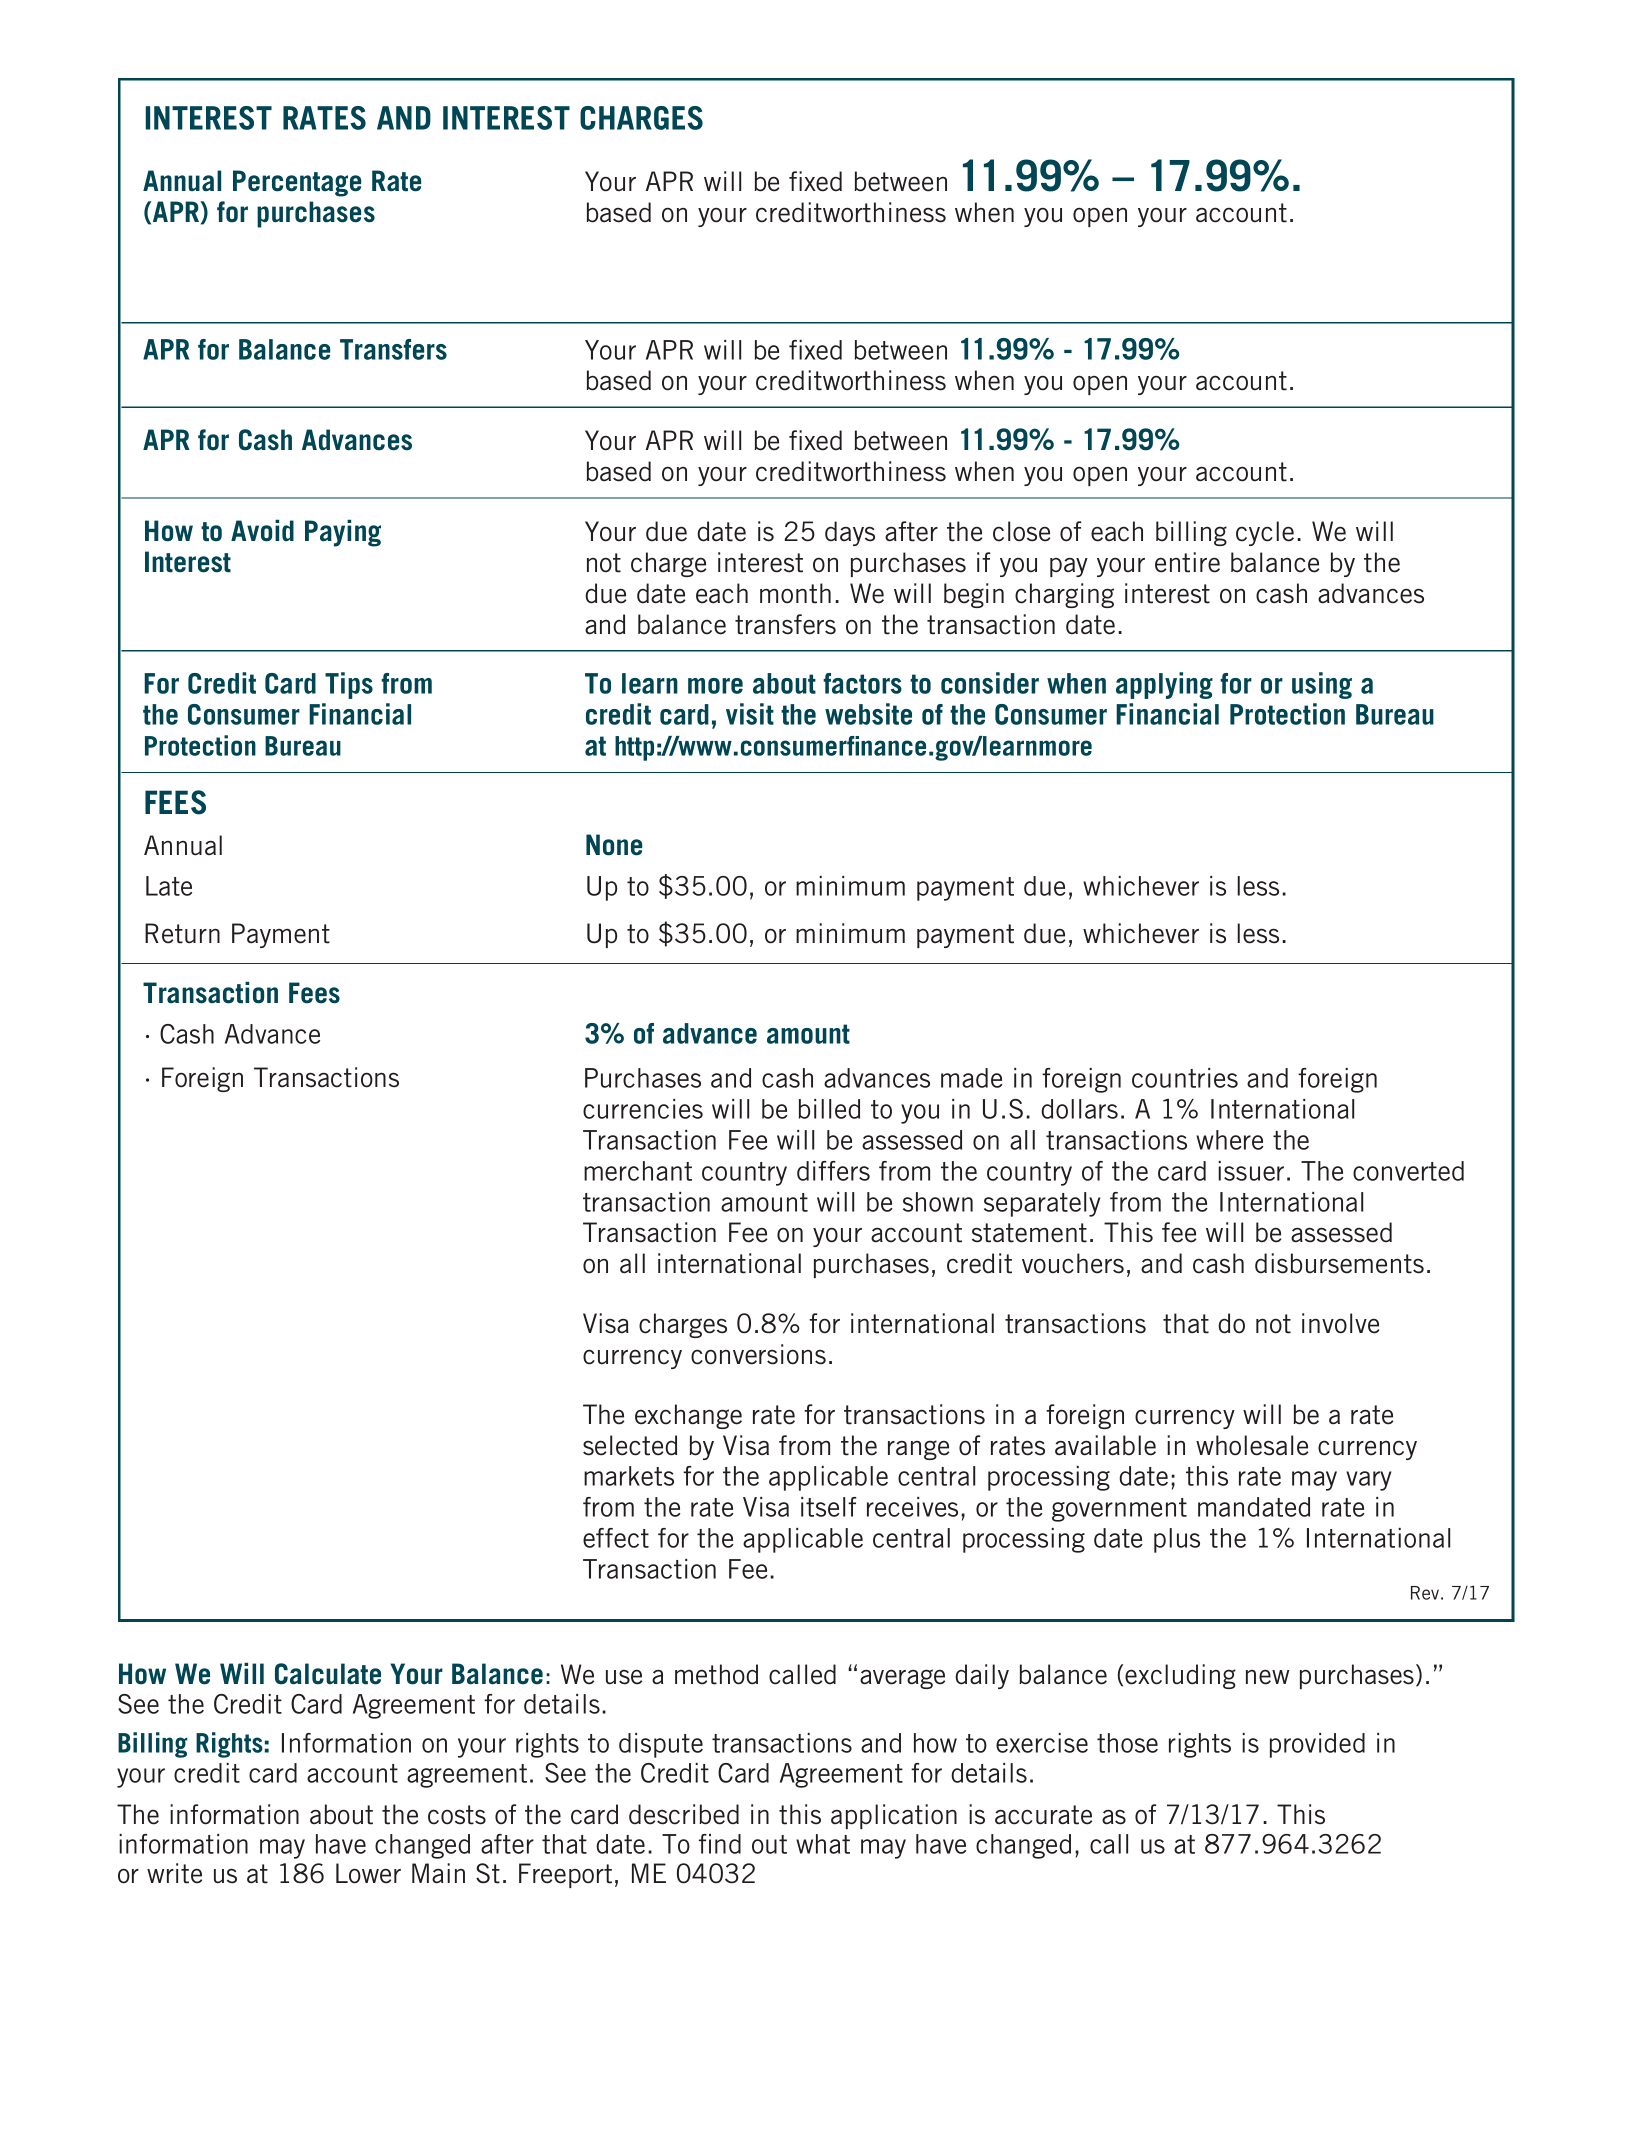  Describe the element at coordinates (349, 685) in the screenshot. I see `Tips` at that location.
